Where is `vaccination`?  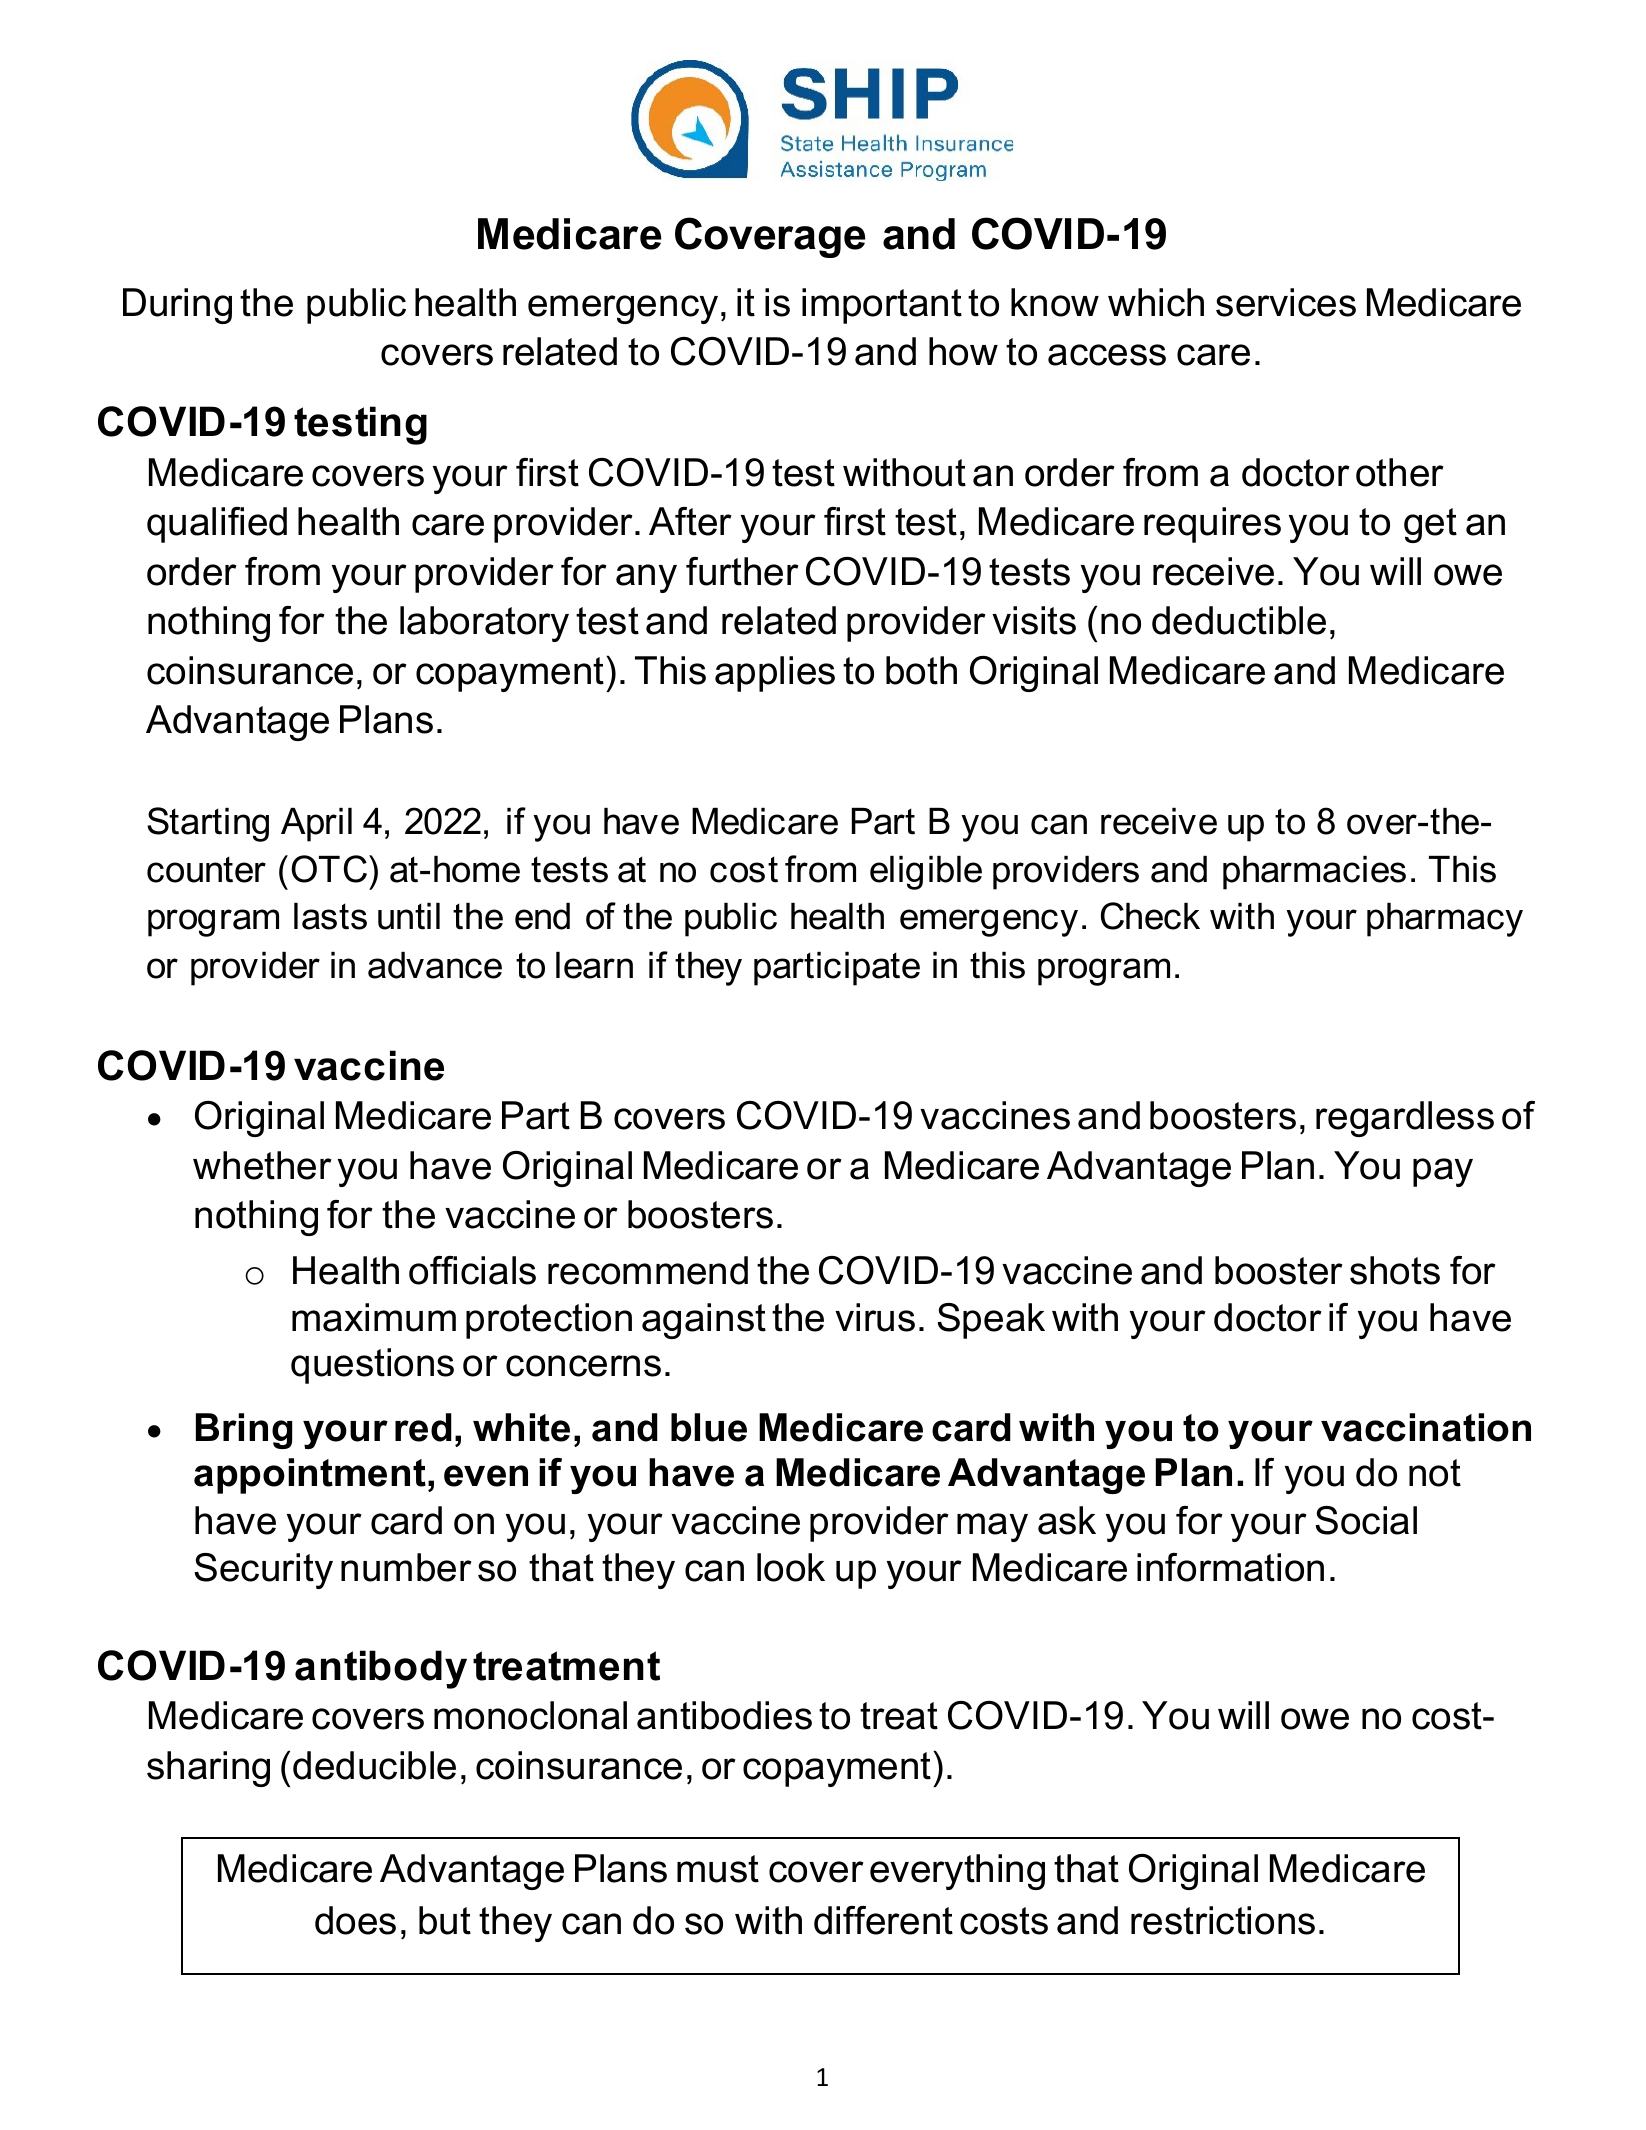
vaccination is located at coordinates (1426, 1427).
